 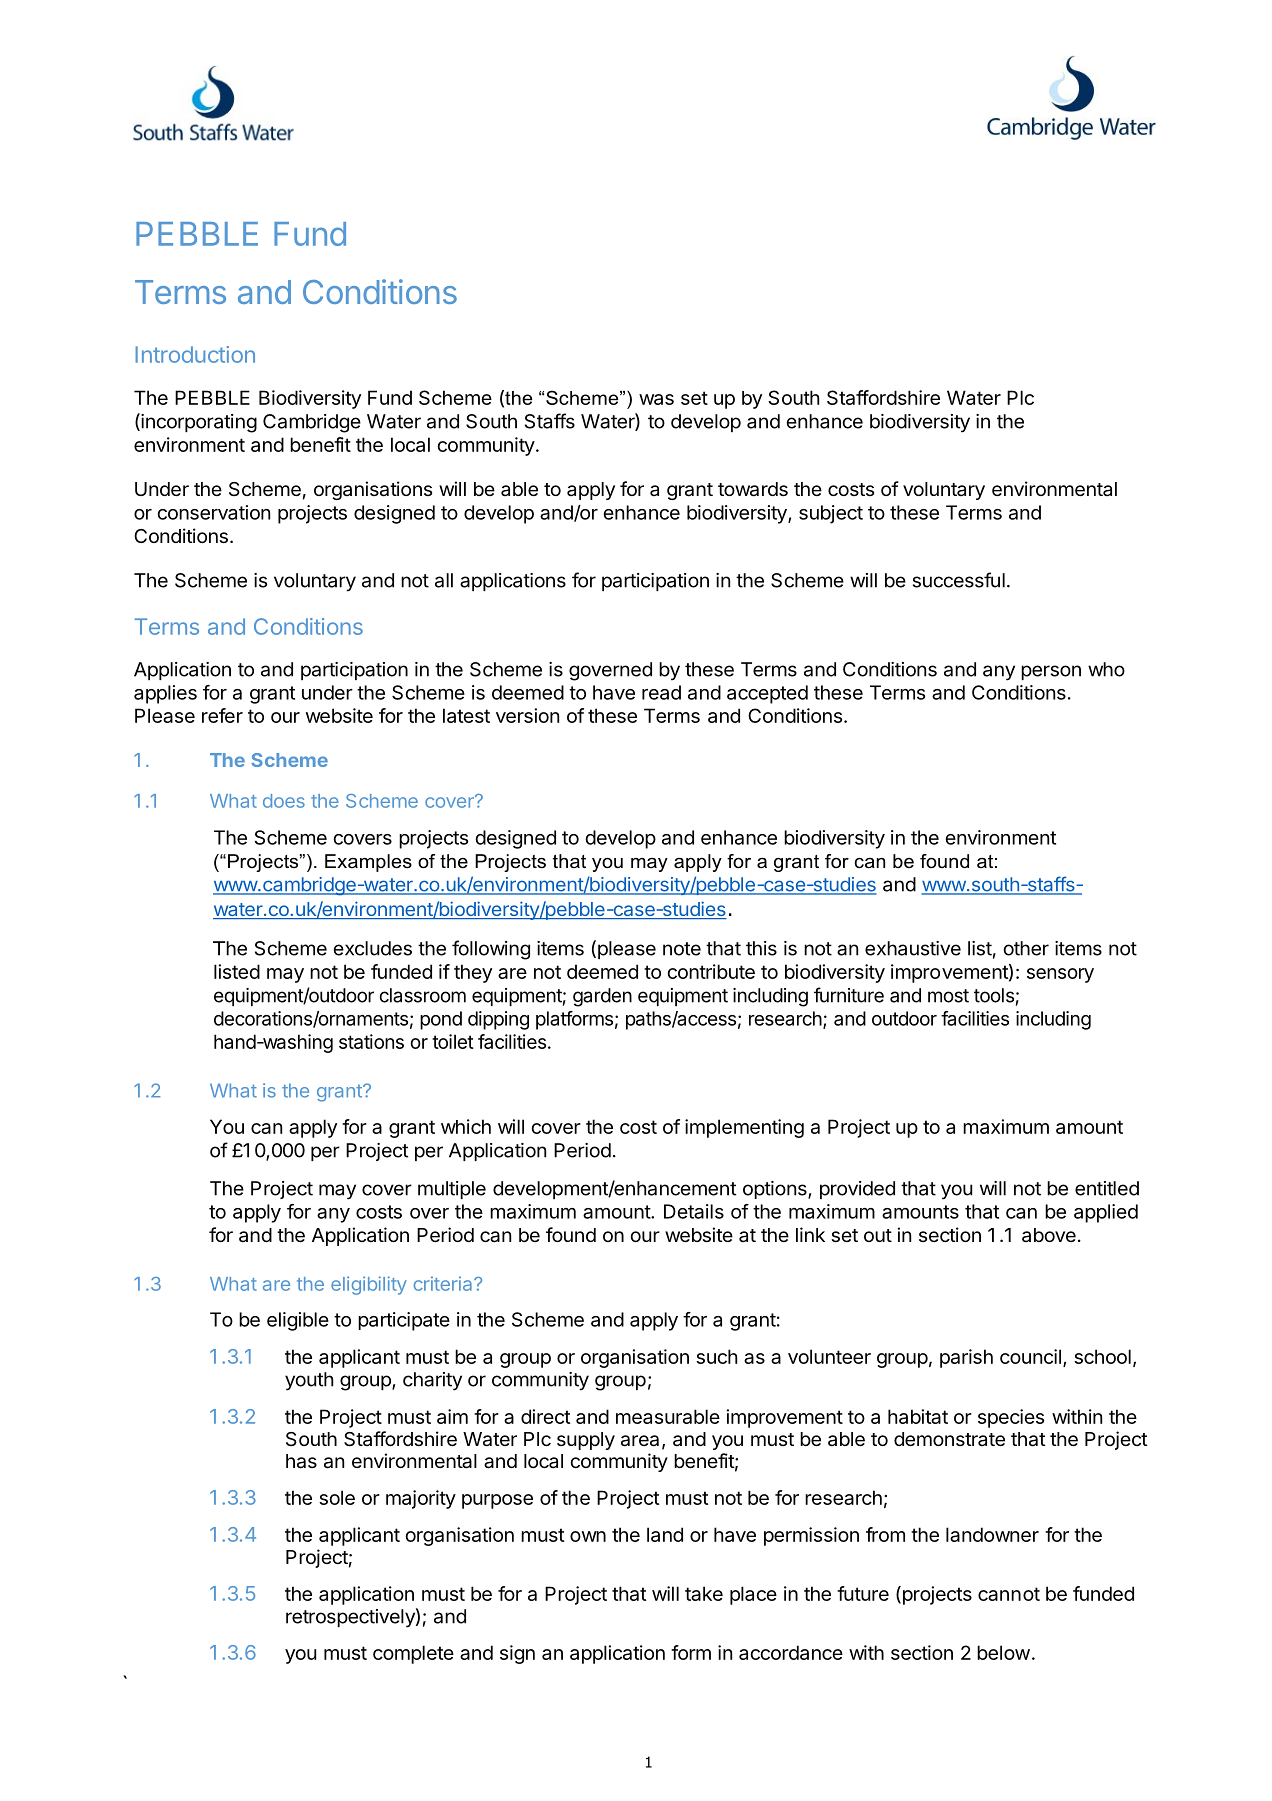 I want to click on refer, so click(x=222, y=715).
